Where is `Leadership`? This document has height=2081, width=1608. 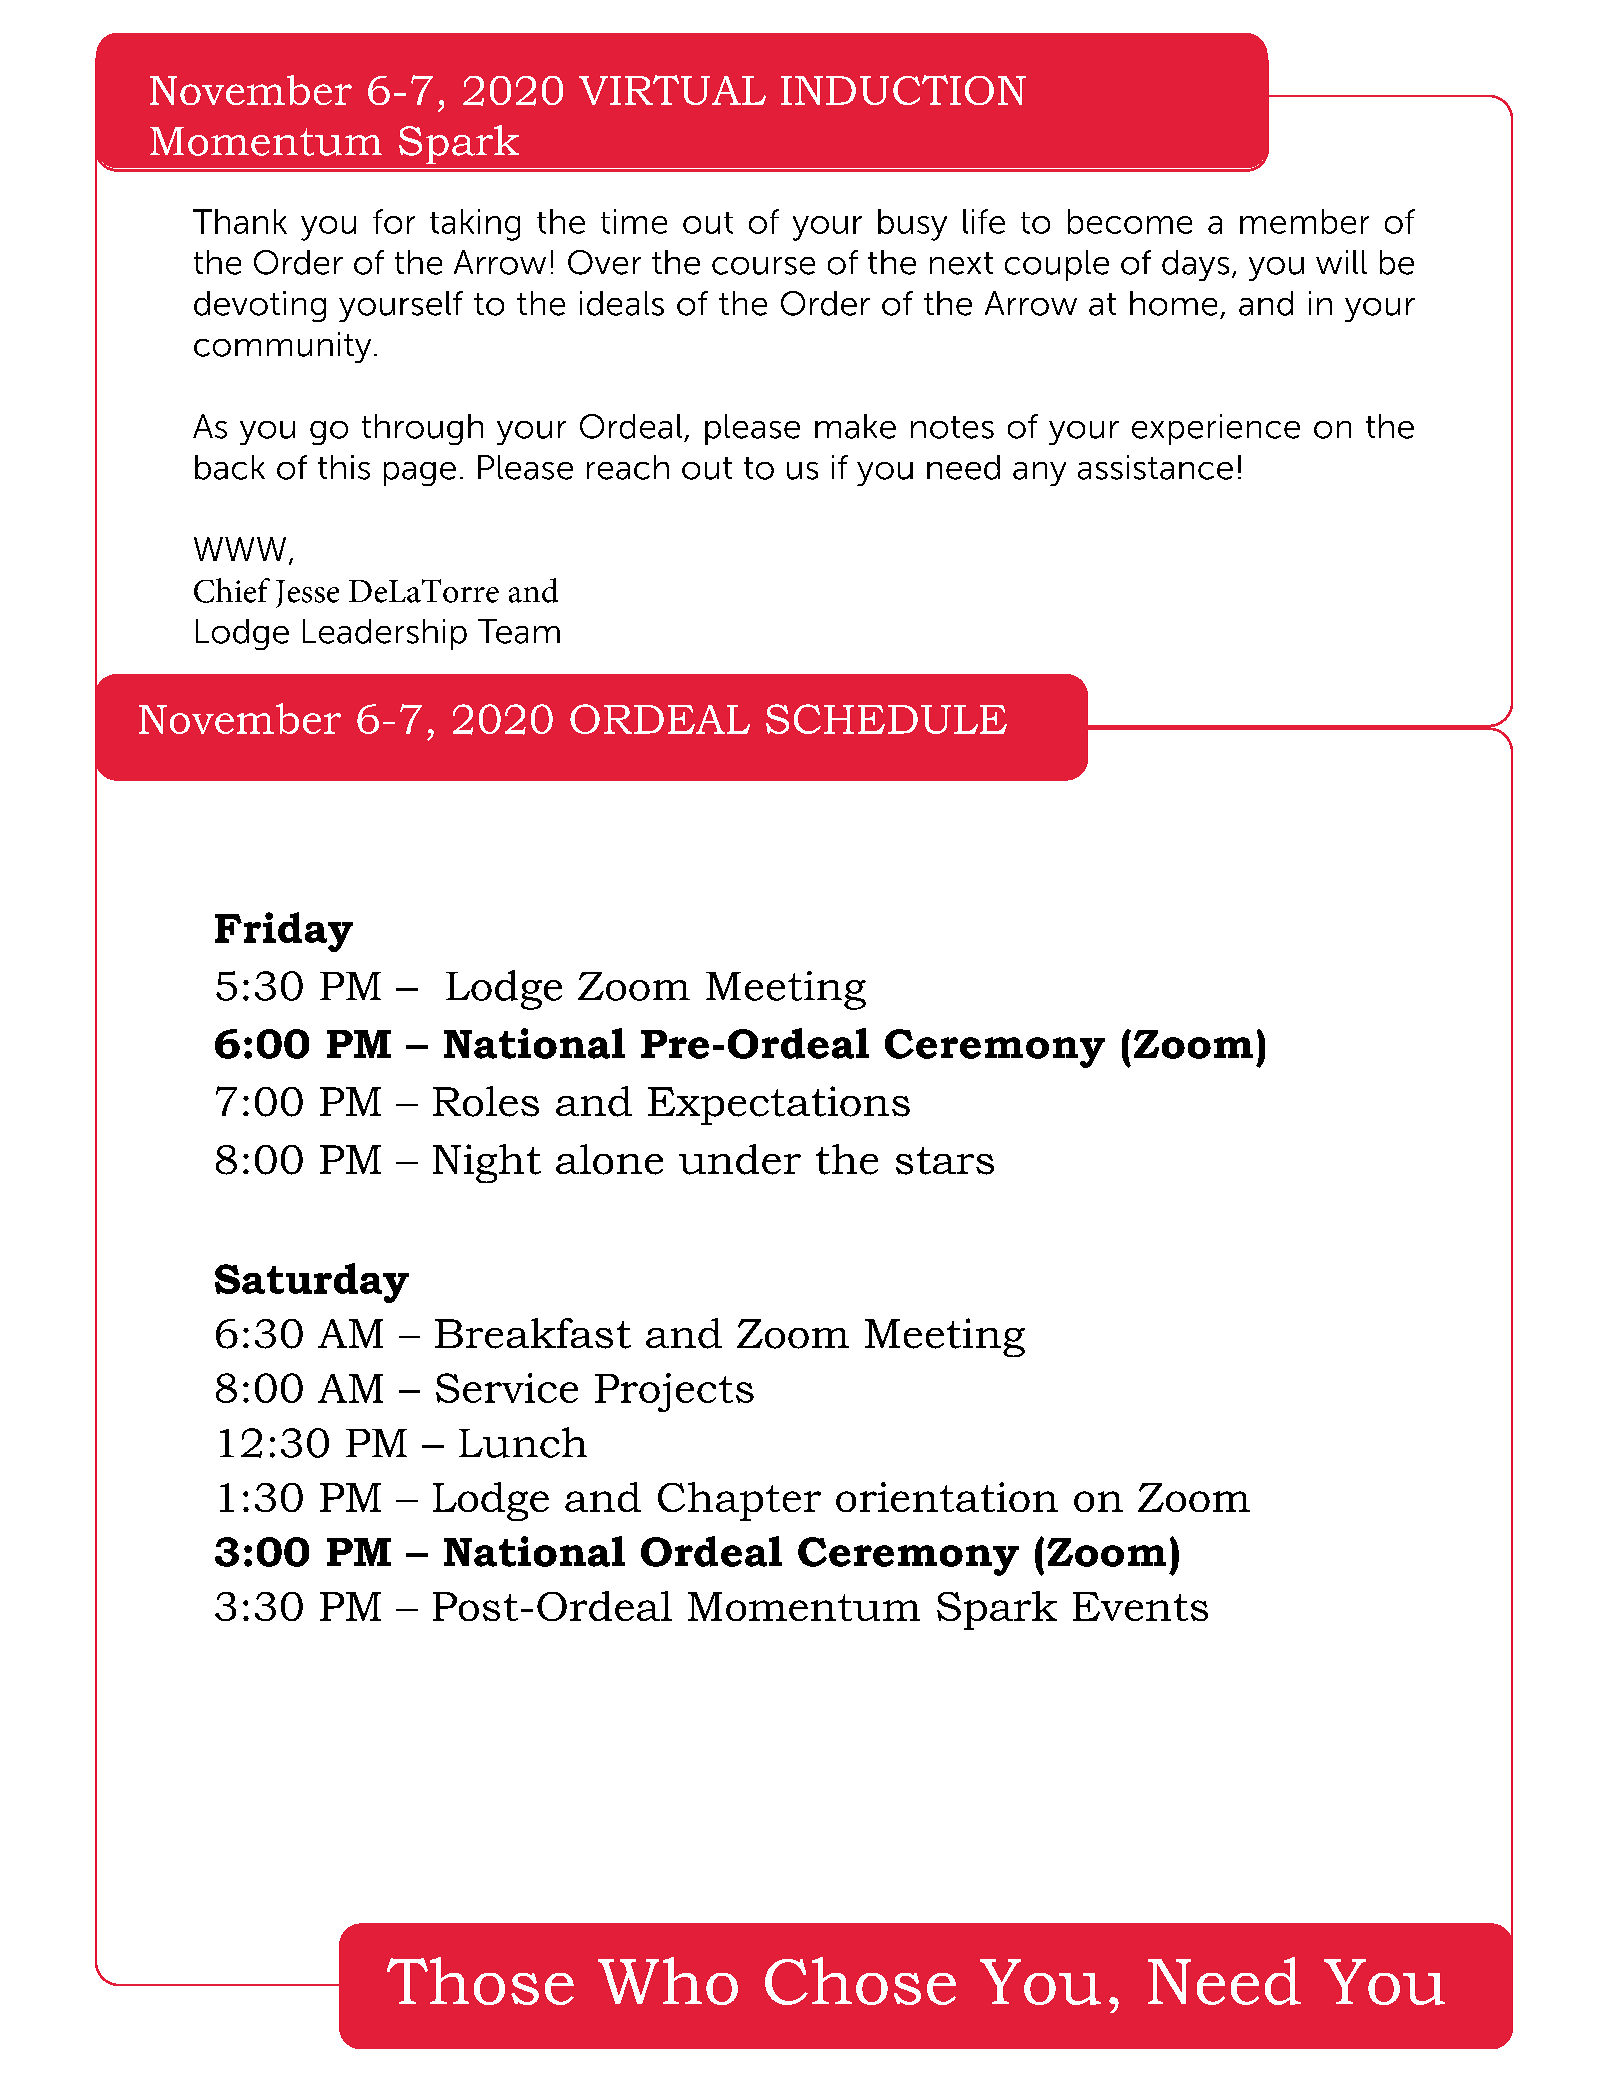 Leadership is located at coordinates (385, 634).
